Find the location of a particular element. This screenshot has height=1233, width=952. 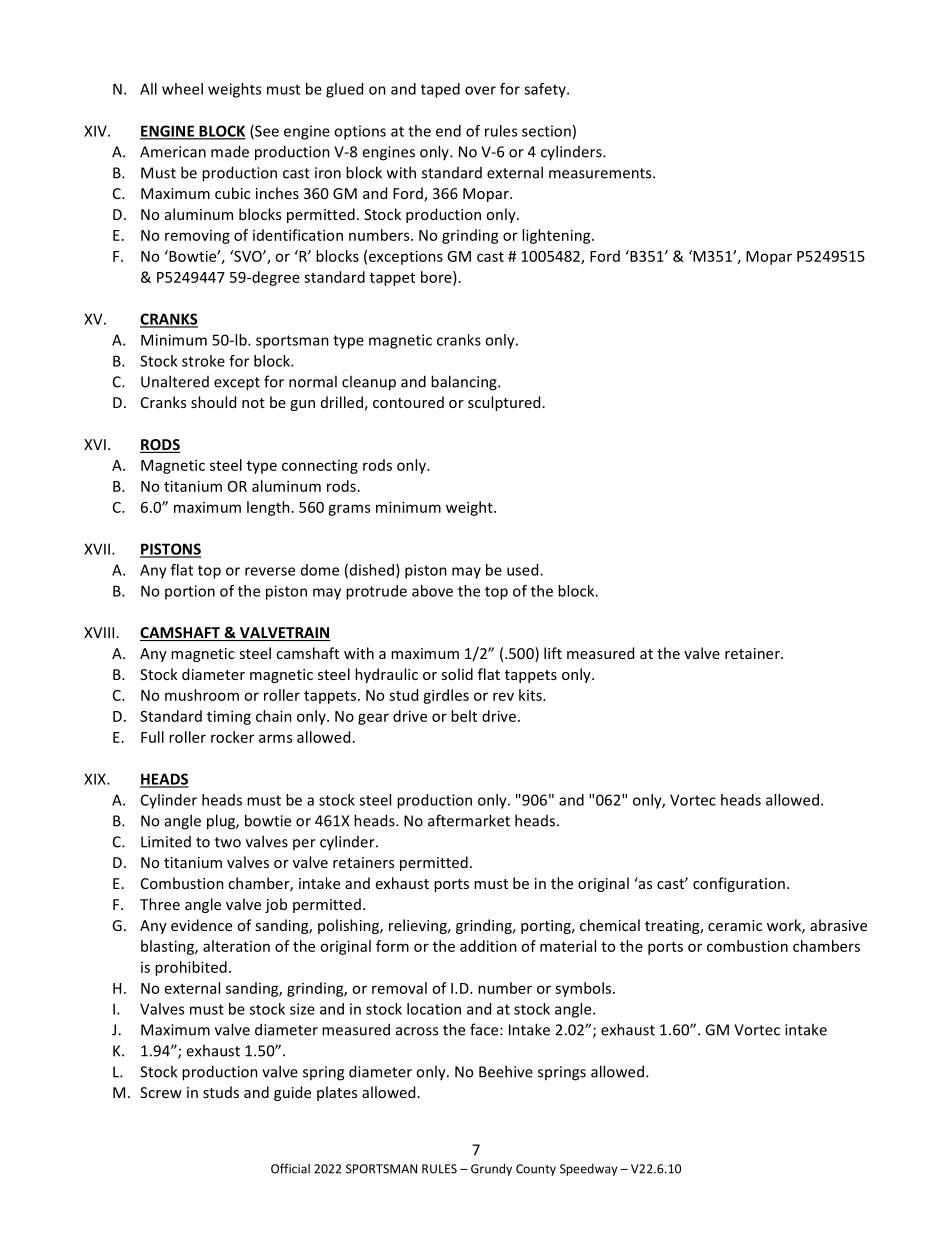

should is located at coordinates (213, 402).
